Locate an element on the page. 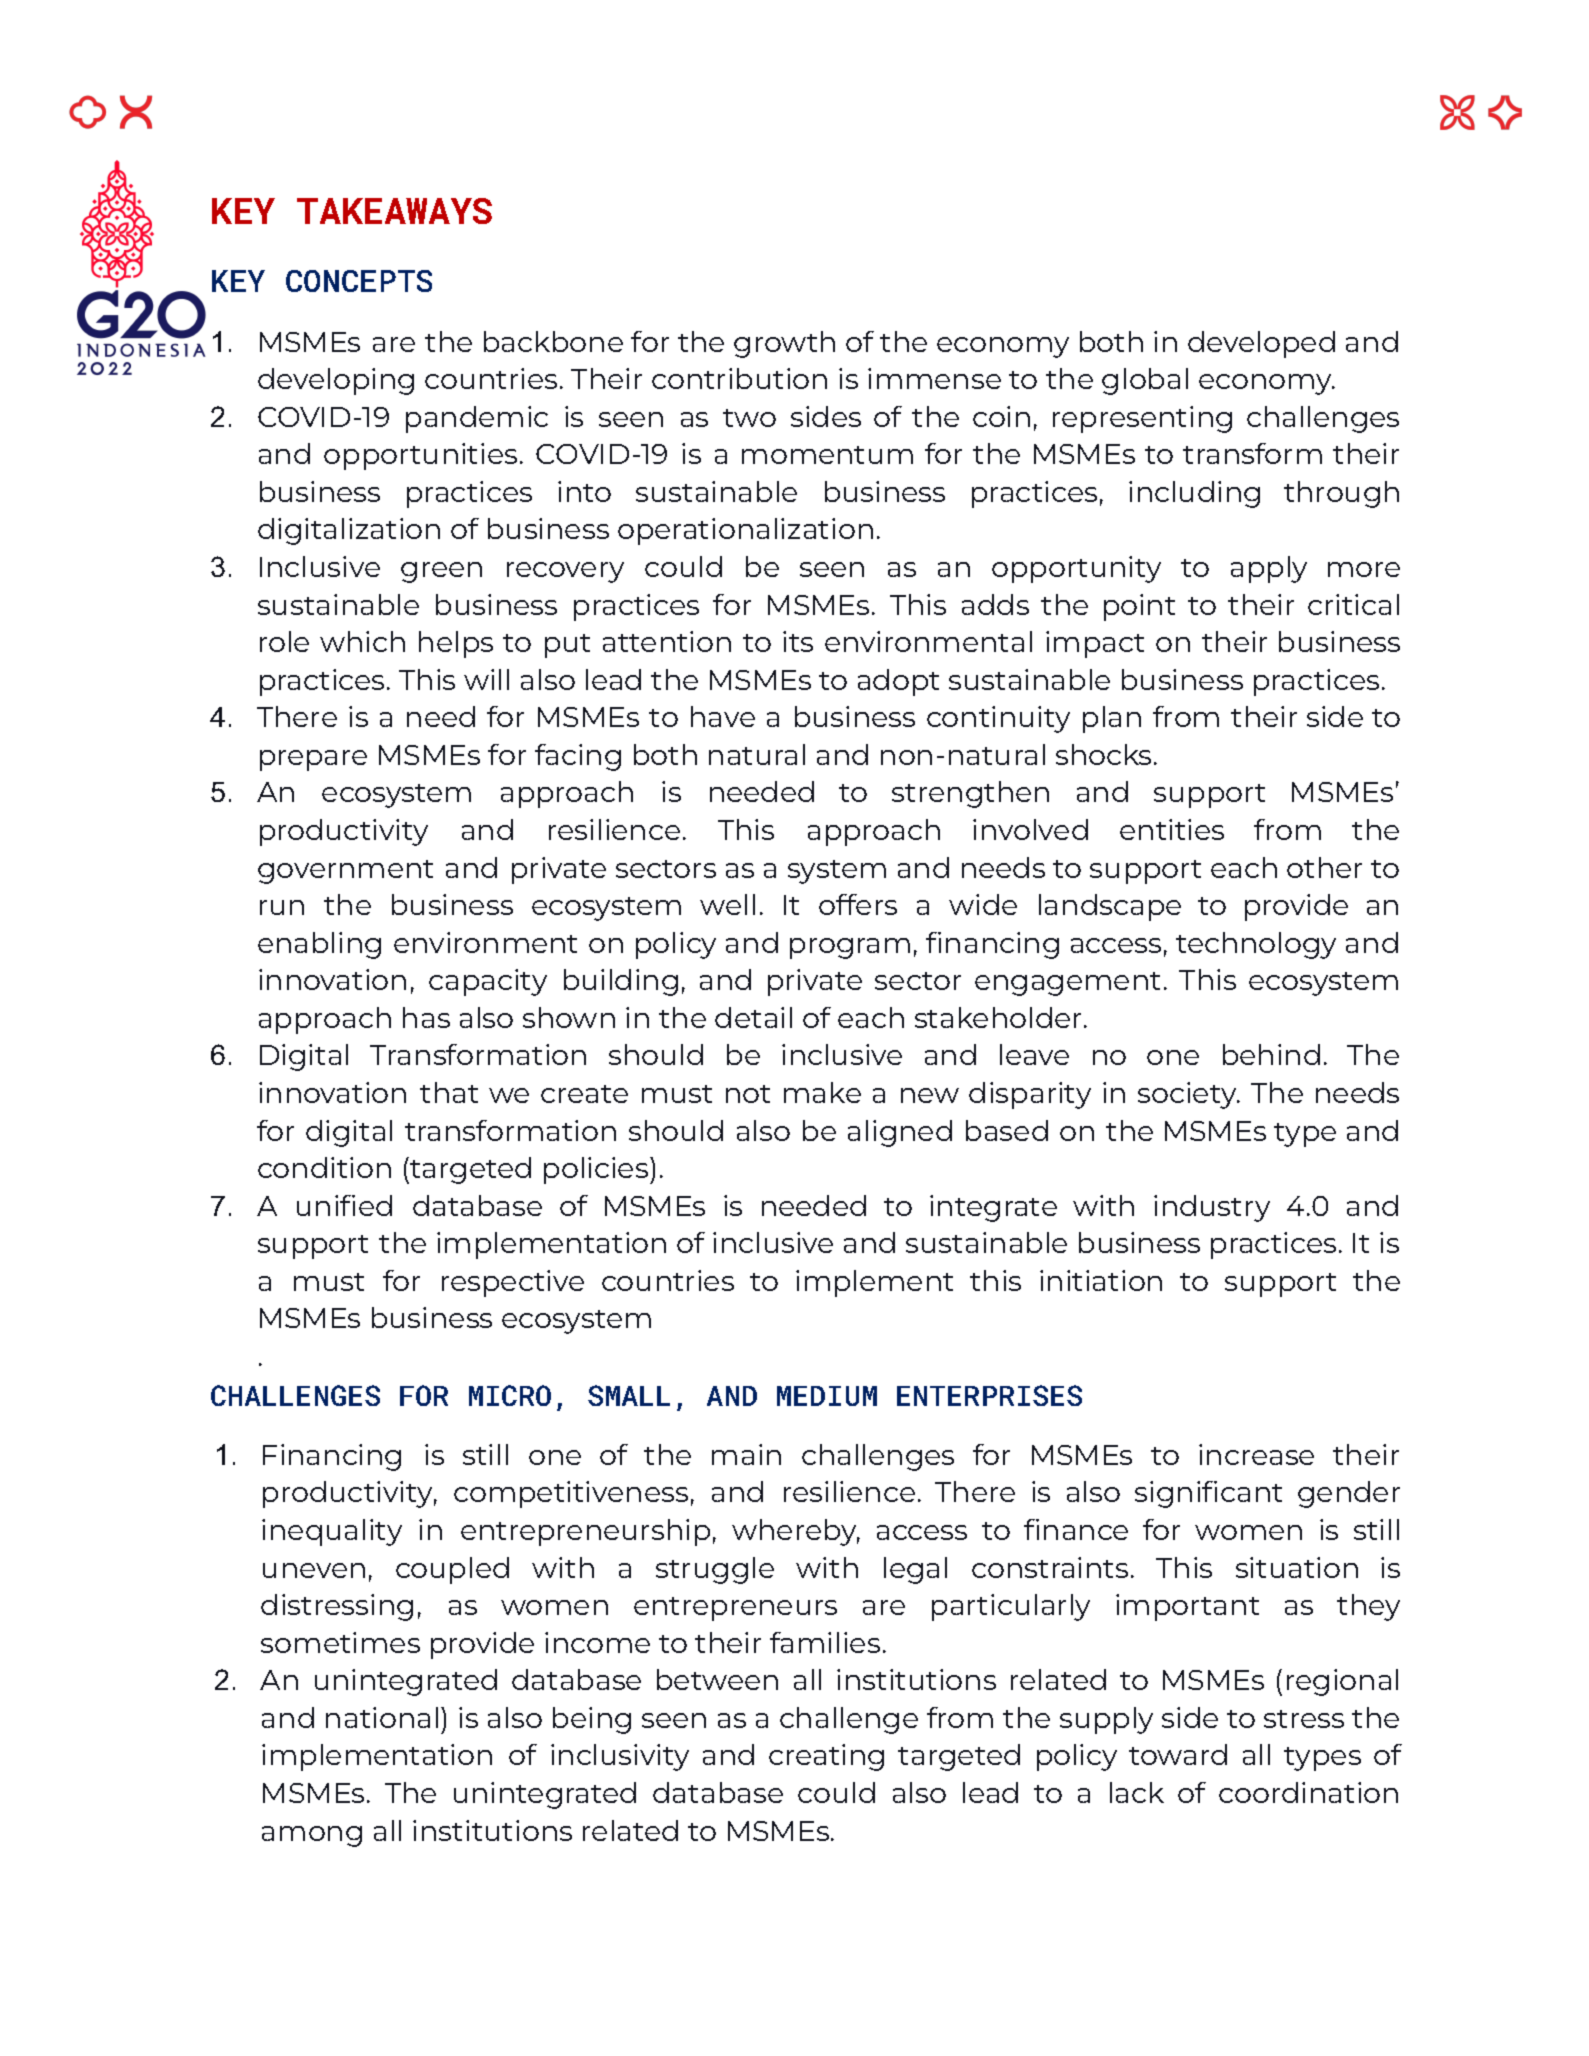  CONCEPTS is located at coordinates (359, 281).
